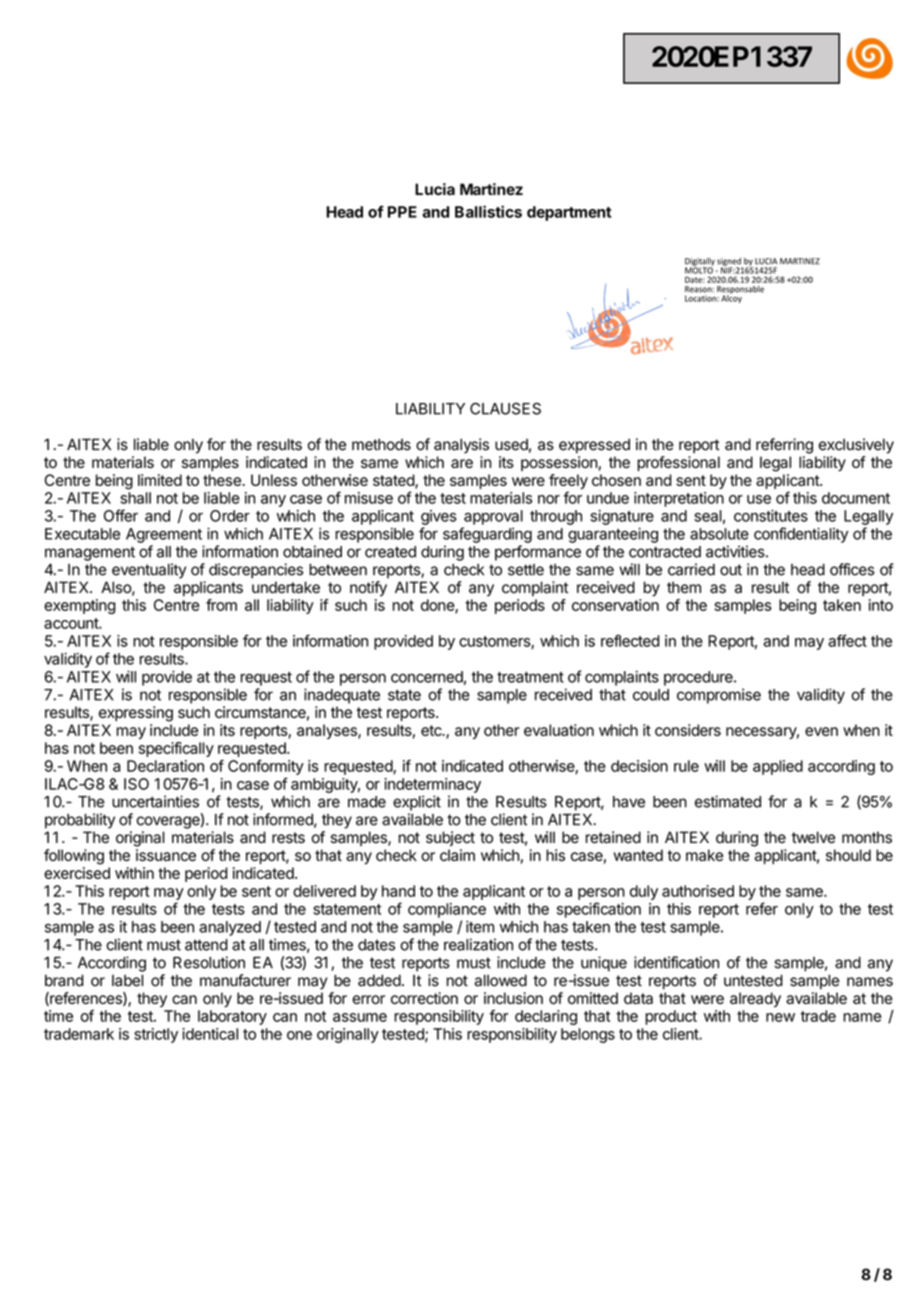  What do you see at coordinates (569, 213) in the page?
I see `department` at bounding box center [569, 213].
